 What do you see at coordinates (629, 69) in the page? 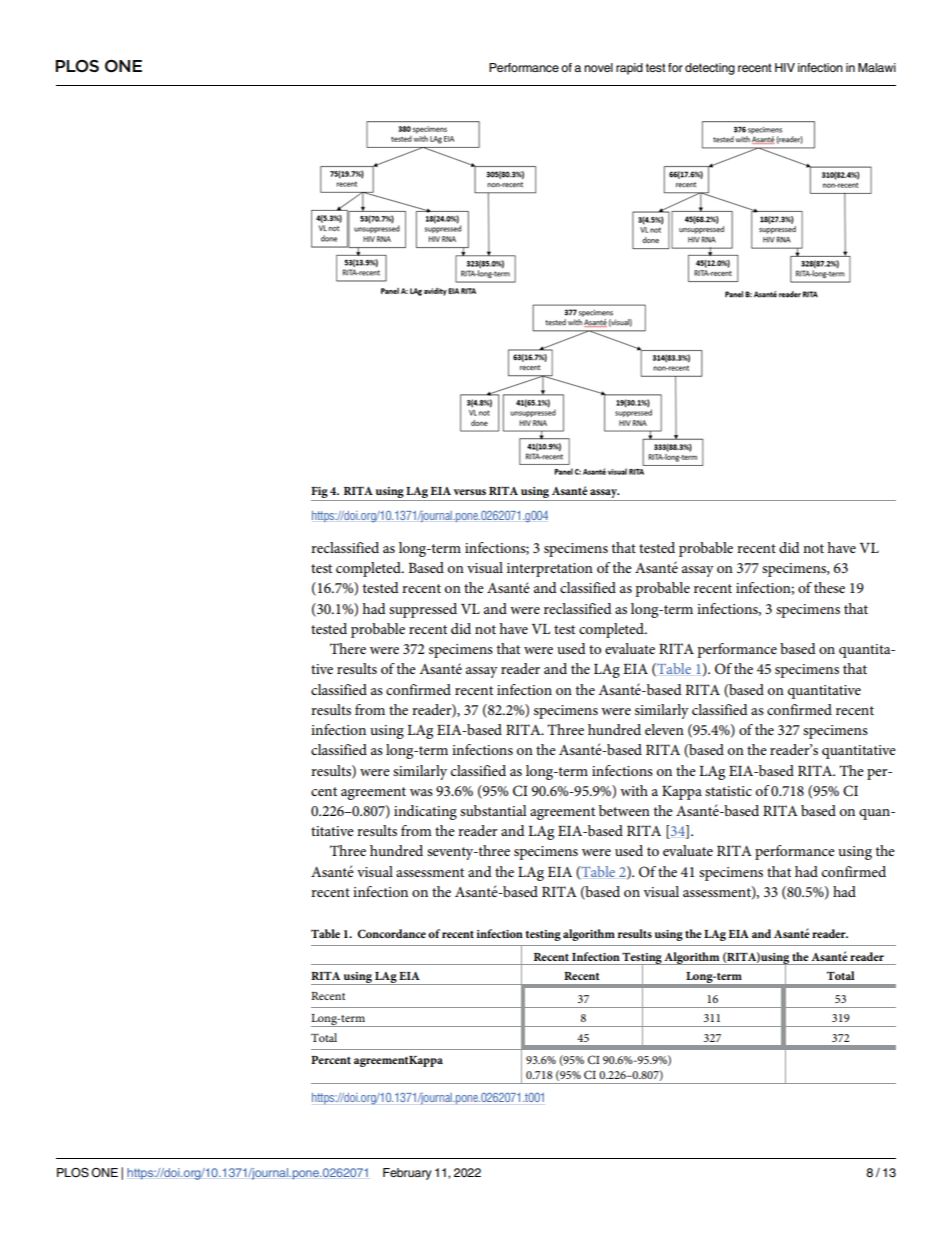
I see `rapid` at bounding box center [629, 69].
